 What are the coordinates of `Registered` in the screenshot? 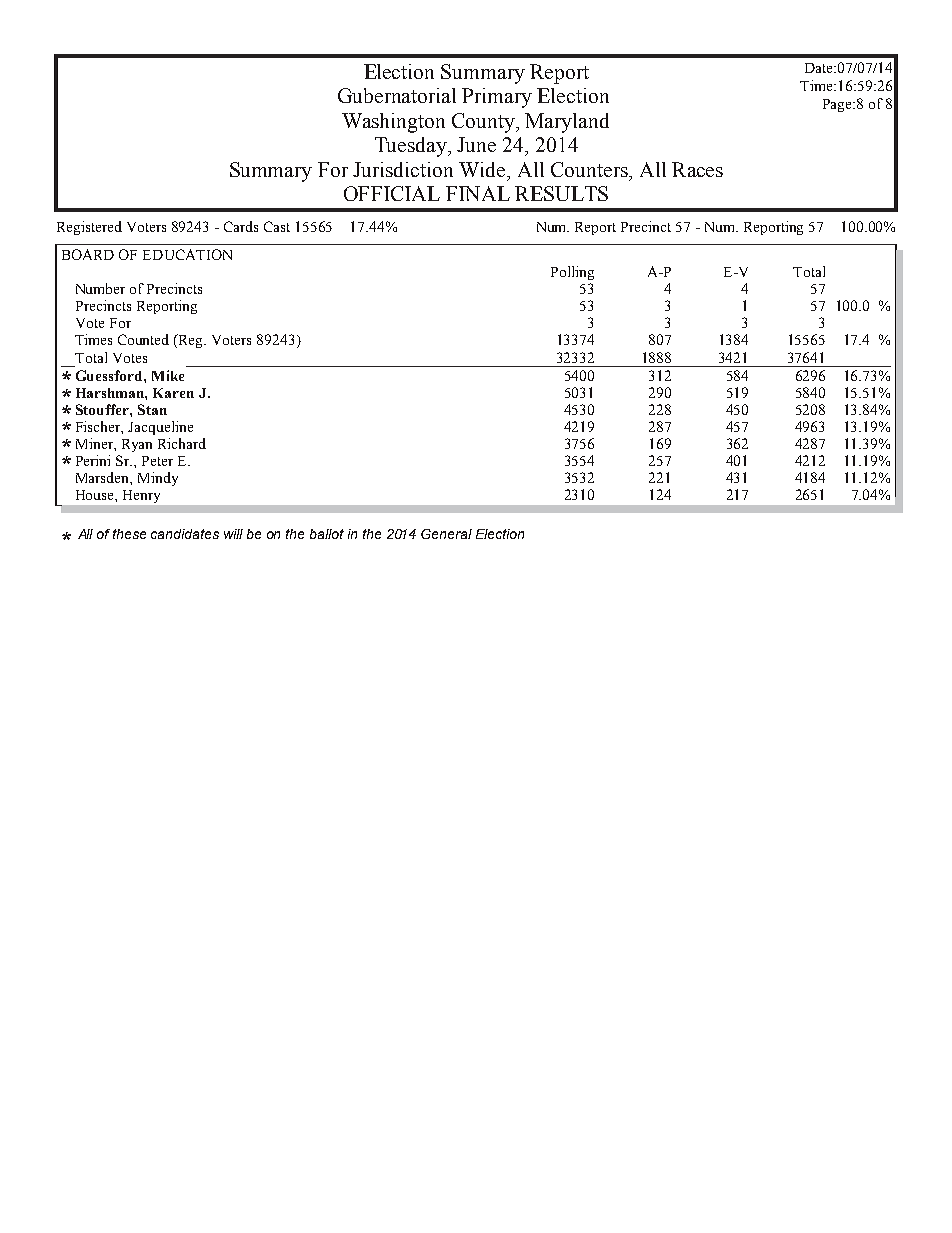 It's located at (89, 228).
